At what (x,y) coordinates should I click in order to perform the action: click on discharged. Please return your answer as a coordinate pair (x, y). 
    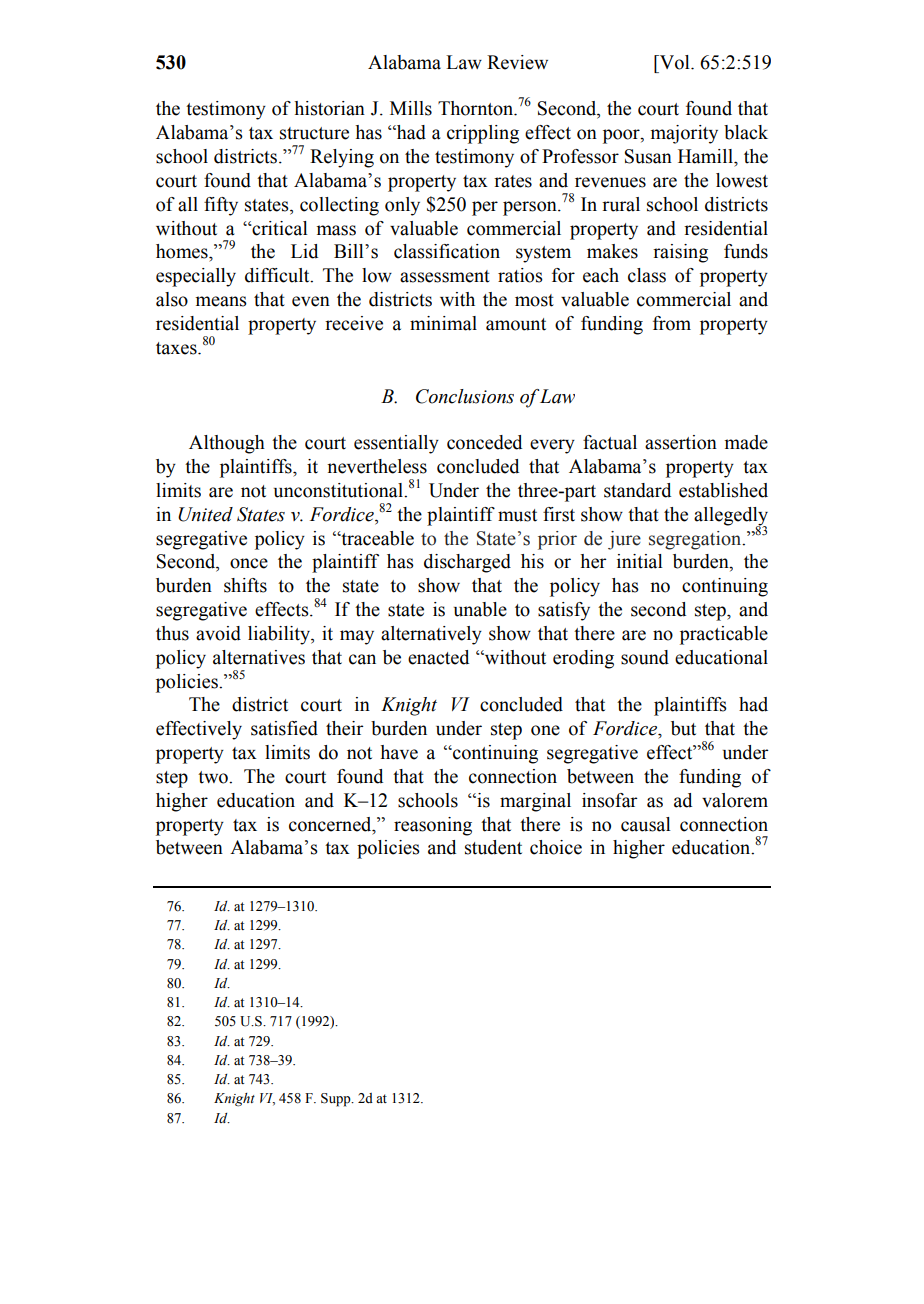
    Looking at the image, I should click on (467, 563).
